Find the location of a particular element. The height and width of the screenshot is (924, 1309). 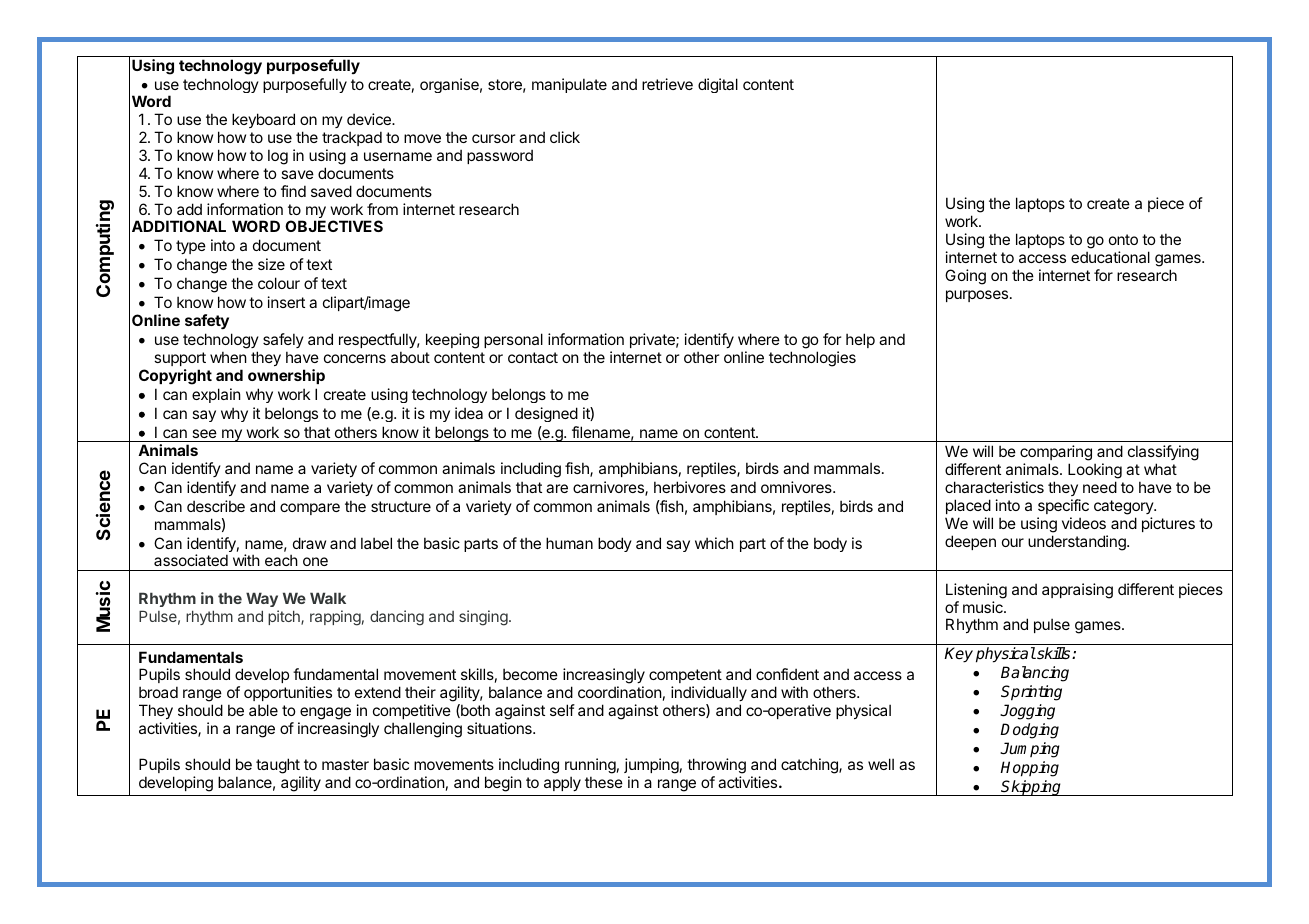

designed is located at coordinates (546, 414).
